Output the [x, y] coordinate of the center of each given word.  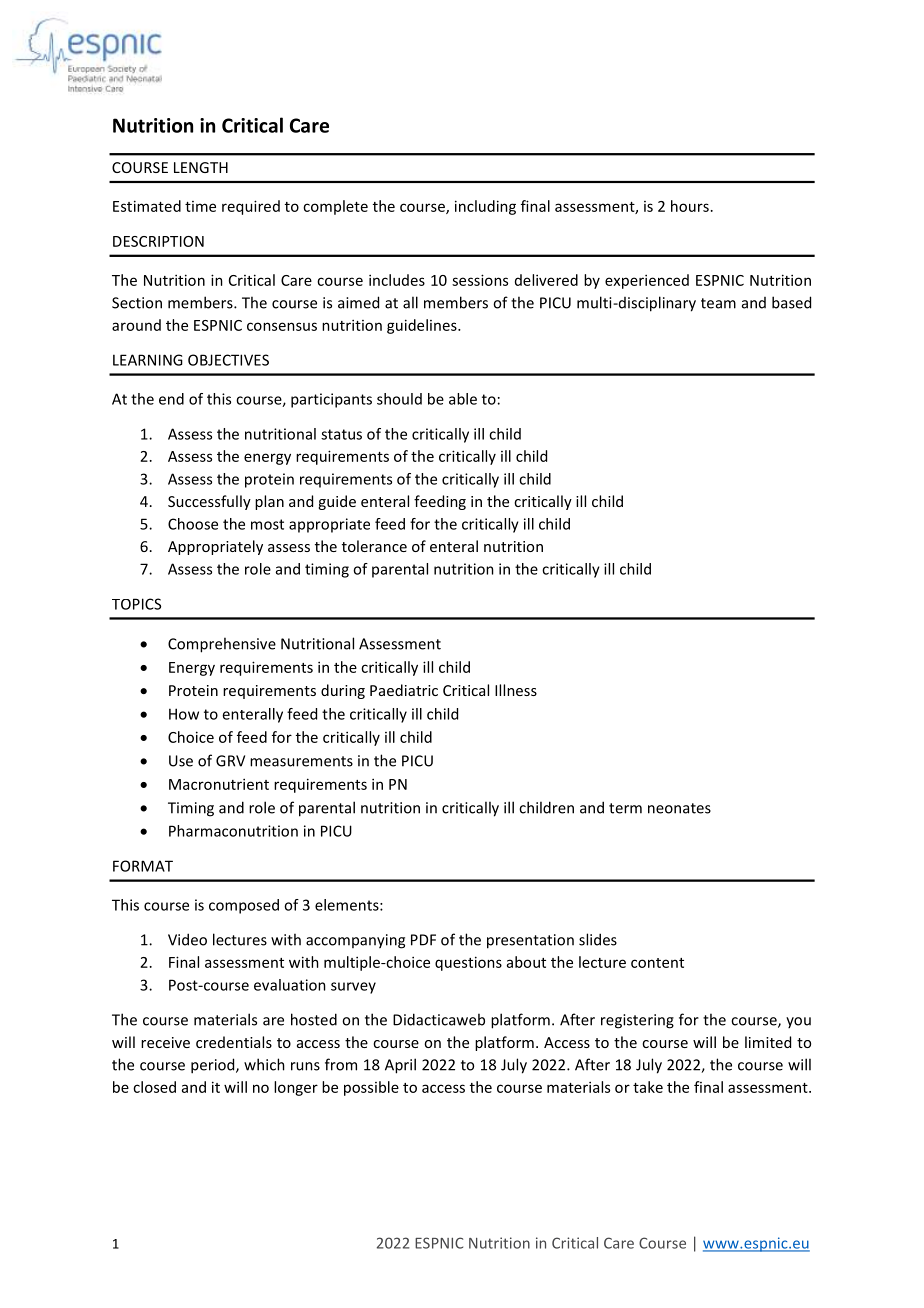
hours [690, 206]
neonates [679, 808]
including [485, 207]
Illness [516, 690]
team [718, 303]
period [214, 1066]
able [463, 399]
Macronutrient [219, 784]
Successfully [209, 502]
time [200, 206]
